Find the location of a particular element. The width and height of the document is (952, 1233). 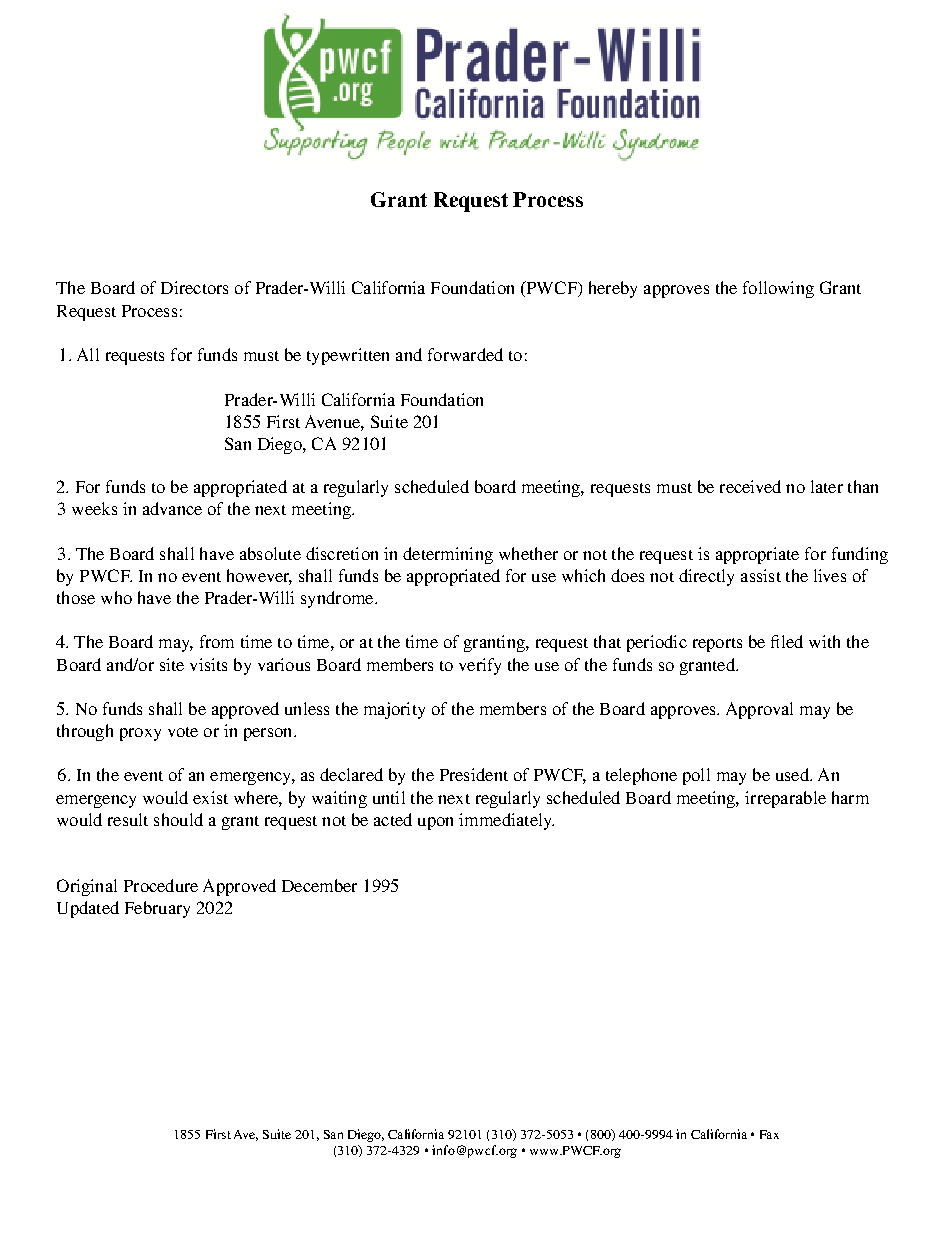

majority is located at coordinates (394, 710).
